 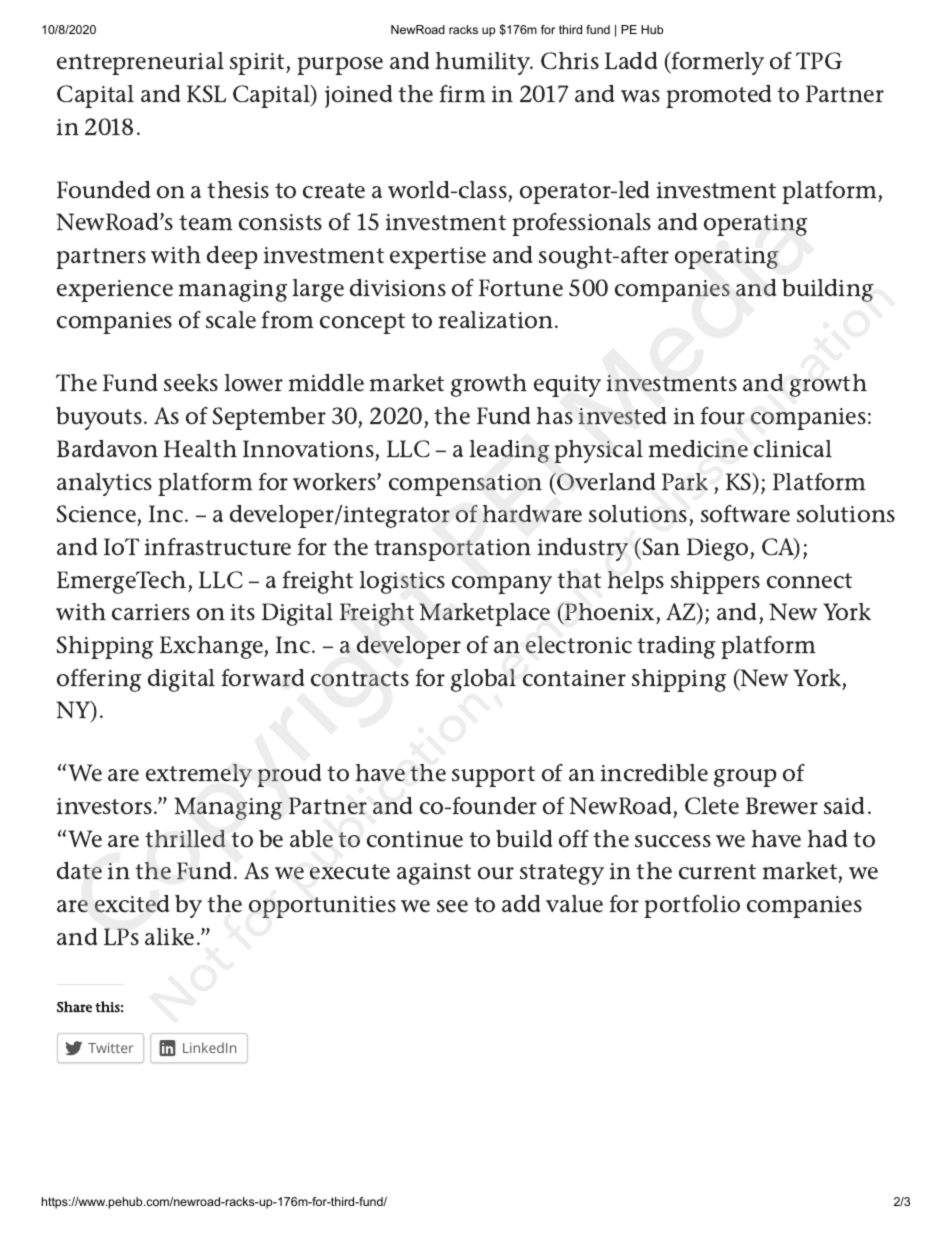 I want to click on entrepreneurial, so click(x=140, y=63).
